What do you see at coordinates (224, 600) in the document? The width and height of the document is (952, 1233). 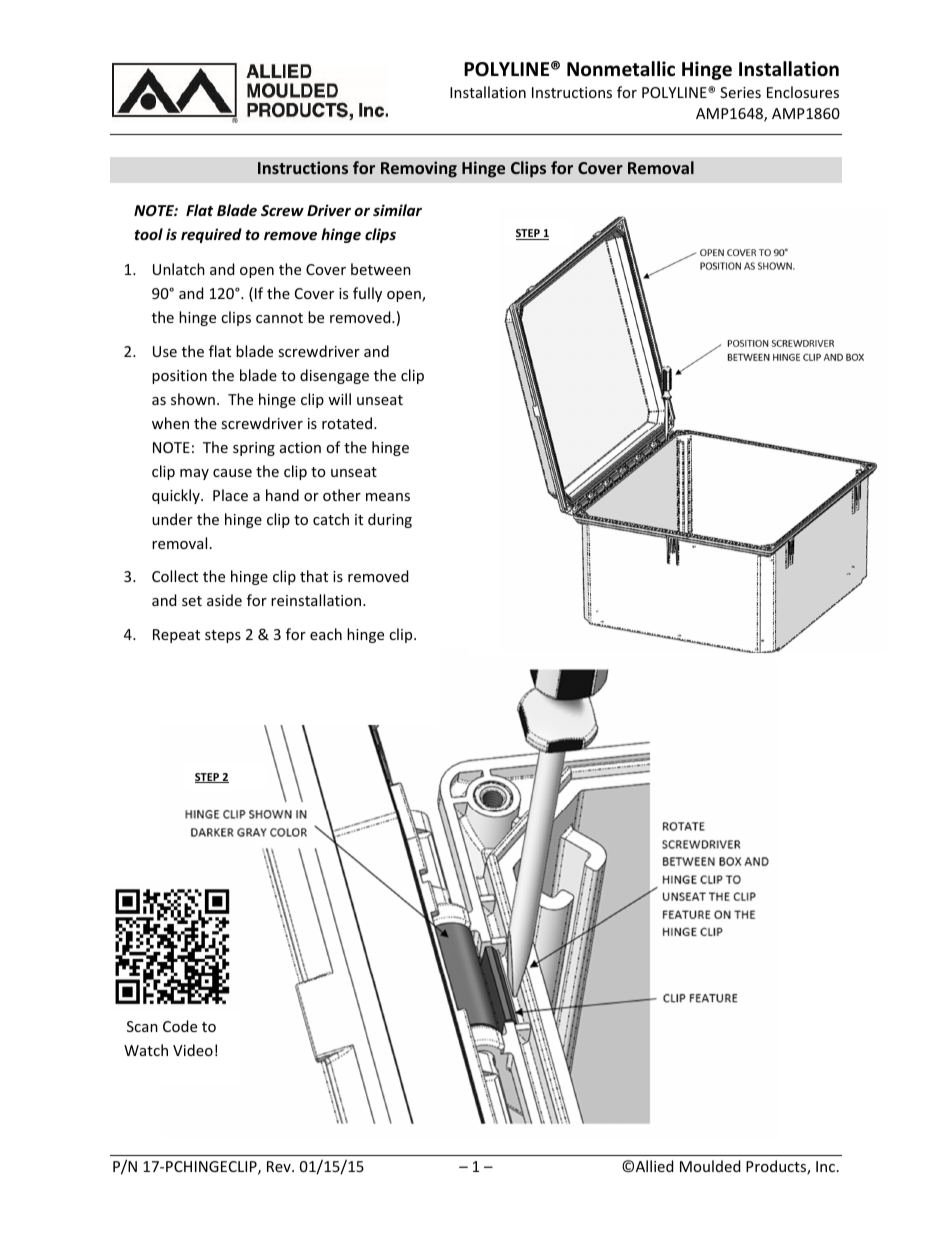 I see `aside` at bounding box center [224, 600].
